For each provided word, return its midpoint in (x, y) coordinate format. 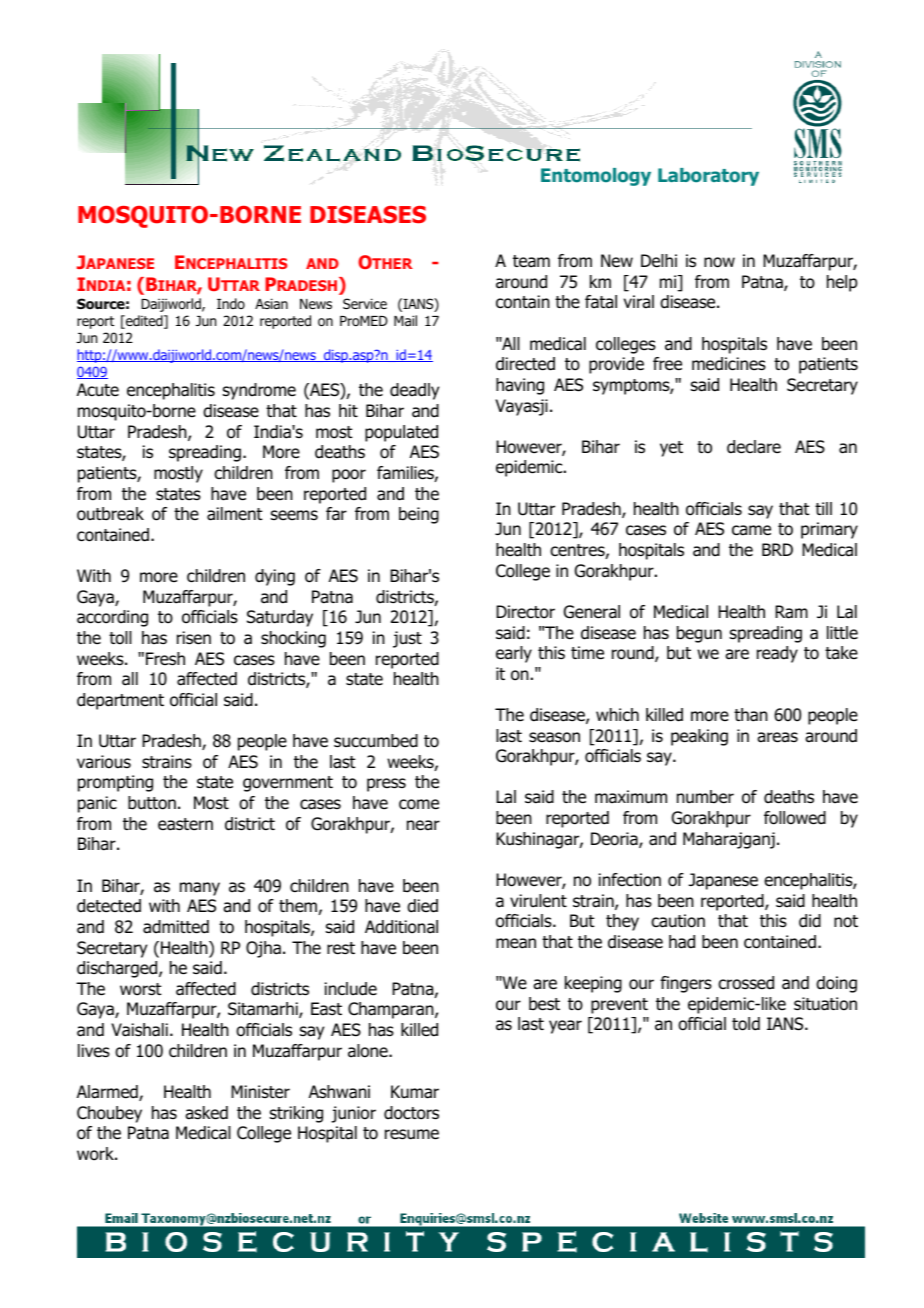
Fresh (165, 659)
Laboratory (708, 177)
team (531, 261)
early (514, 654)
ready (777, 654)
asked (206, 1113)
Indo (231, 303)
